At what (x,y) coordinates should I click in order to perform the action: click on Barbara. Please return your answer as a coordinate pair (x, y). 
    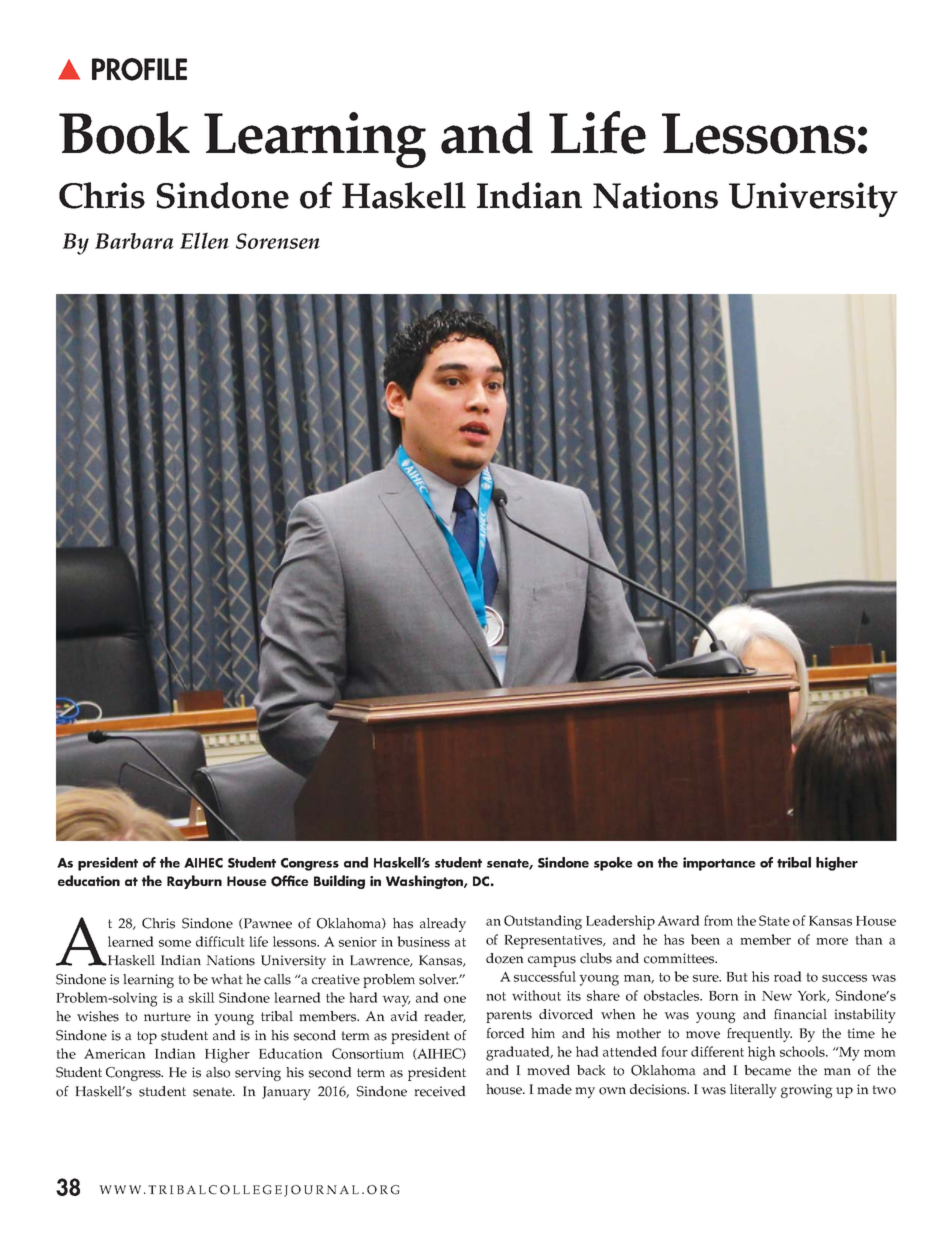
    Looking at the image, I should click on (134, 241).
